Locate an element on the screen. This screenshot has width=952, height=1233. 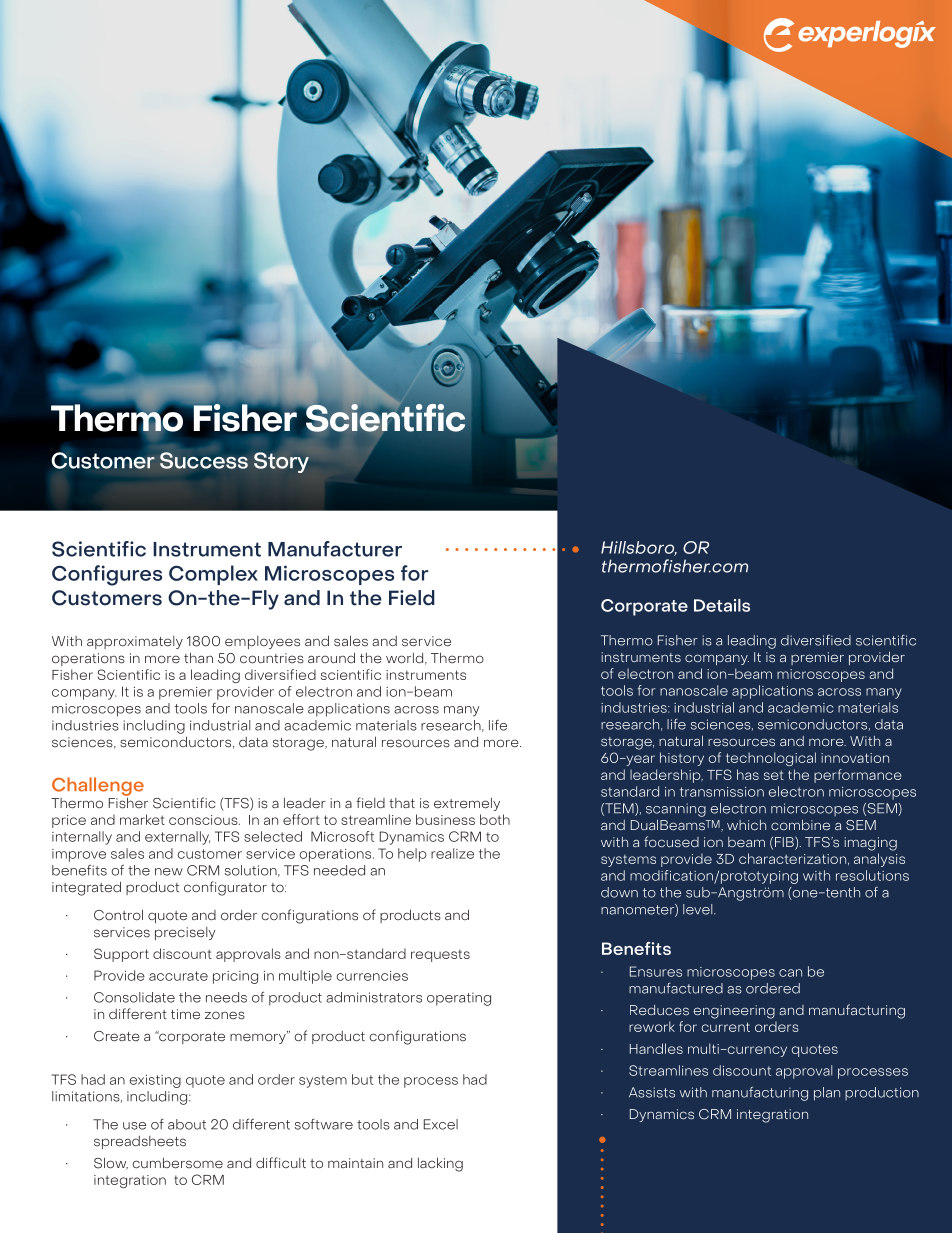
Details is located at coordinates (722, 605).
